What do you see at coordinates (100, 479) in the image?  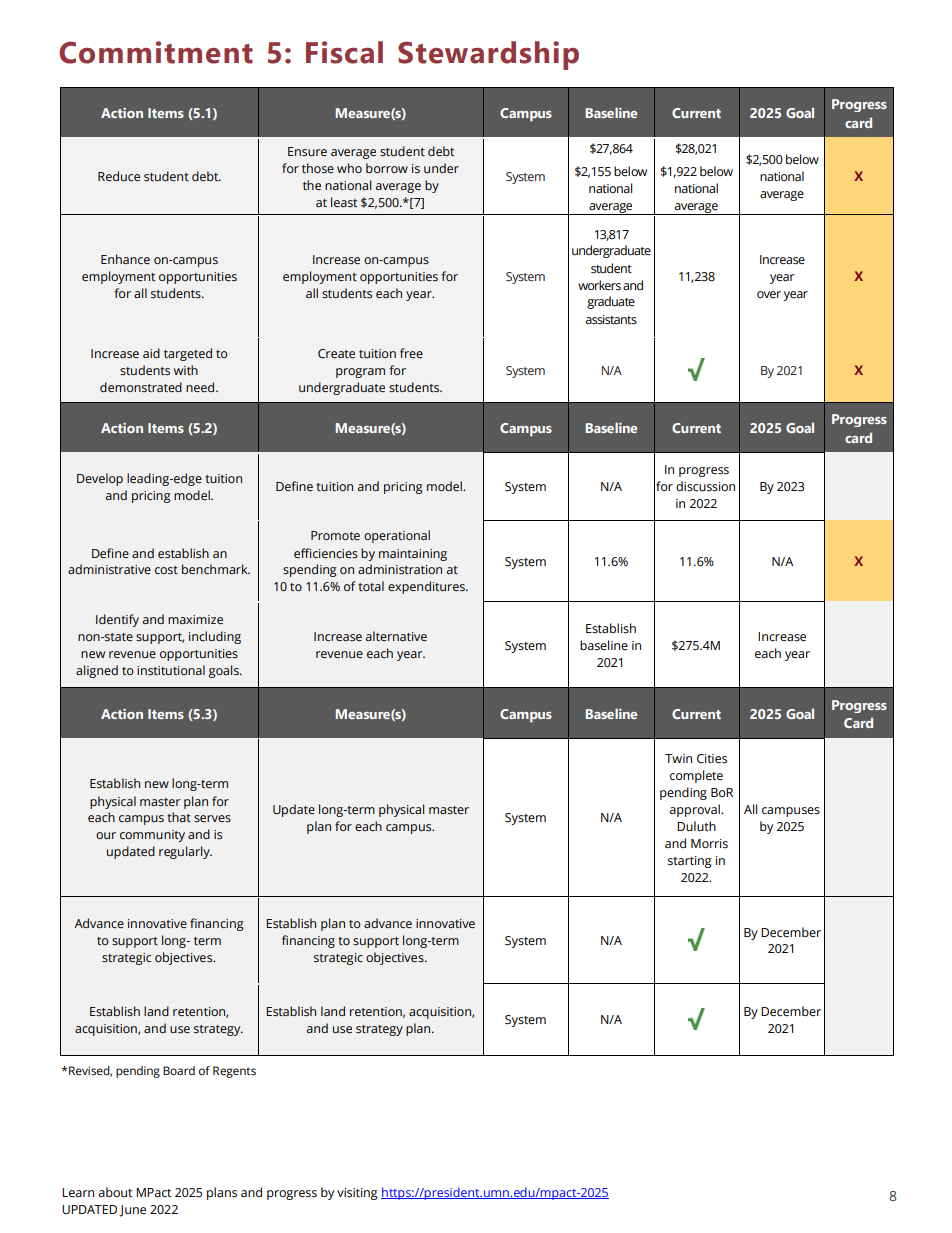 I see `Develop` at bounding box center [100, 479].
